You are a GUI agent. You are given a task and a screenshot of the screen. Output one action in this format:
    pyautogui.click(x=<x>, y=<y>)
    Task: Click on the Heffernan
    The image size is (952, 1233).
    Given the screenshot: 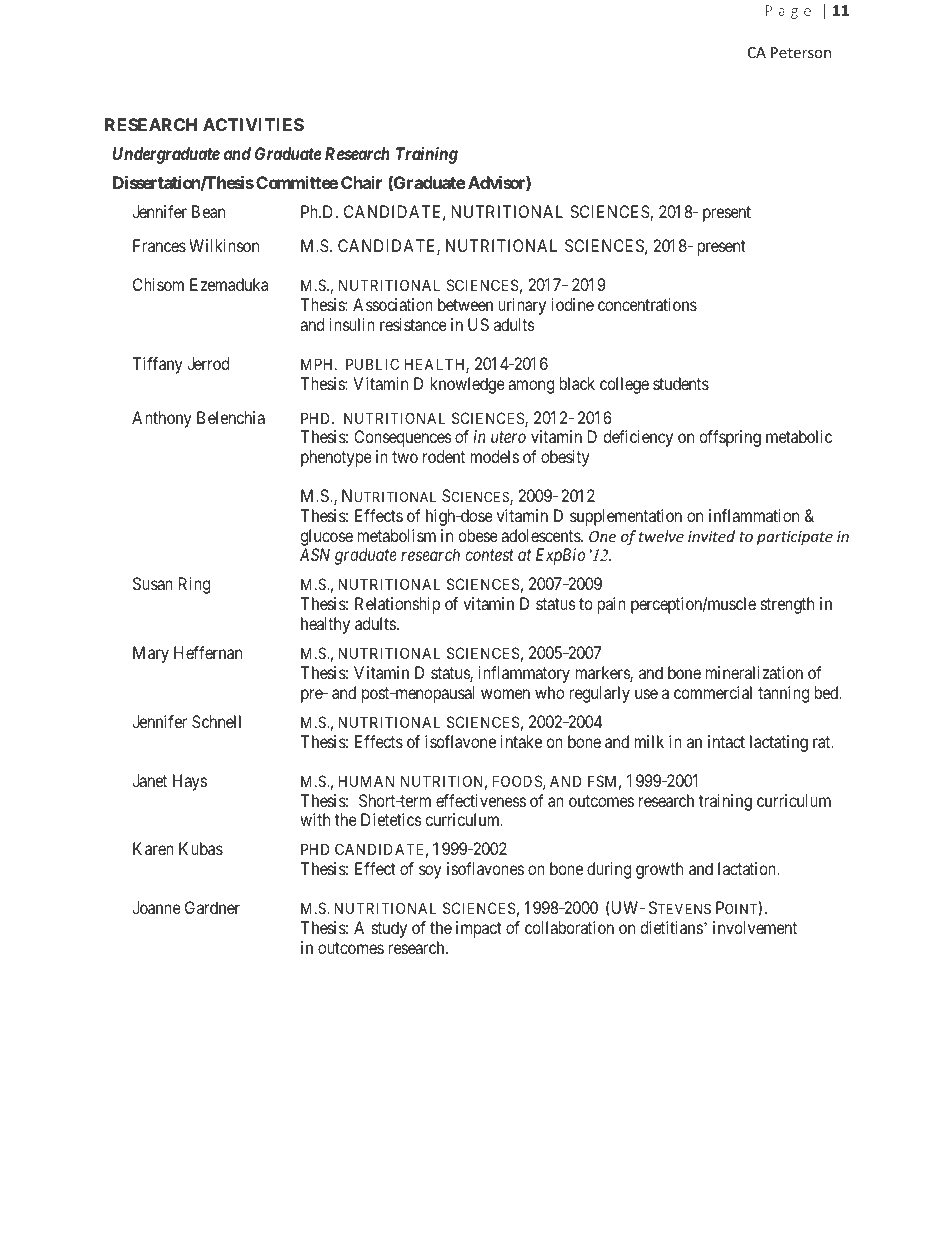 What is the action you would take?
    pyautogui.click(x=208, y=652)
